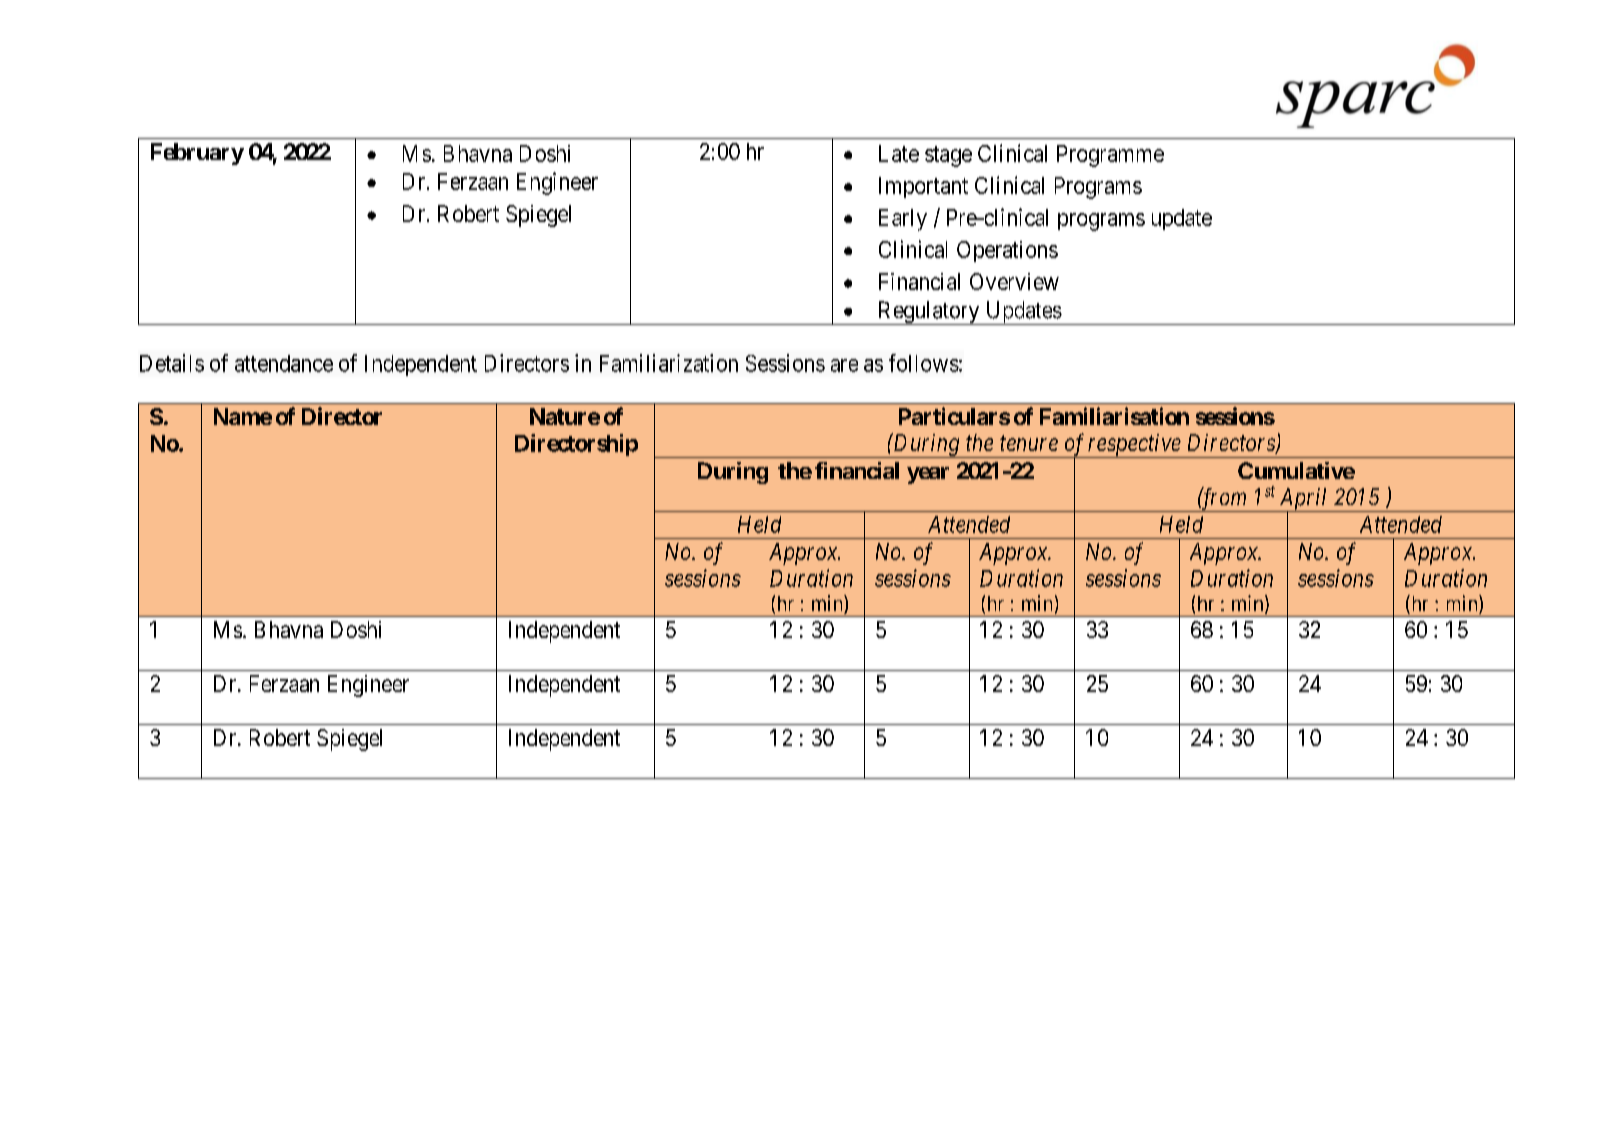 This screenshot has width=1616, height=1142. I want to click on year, so click(928, 475).
